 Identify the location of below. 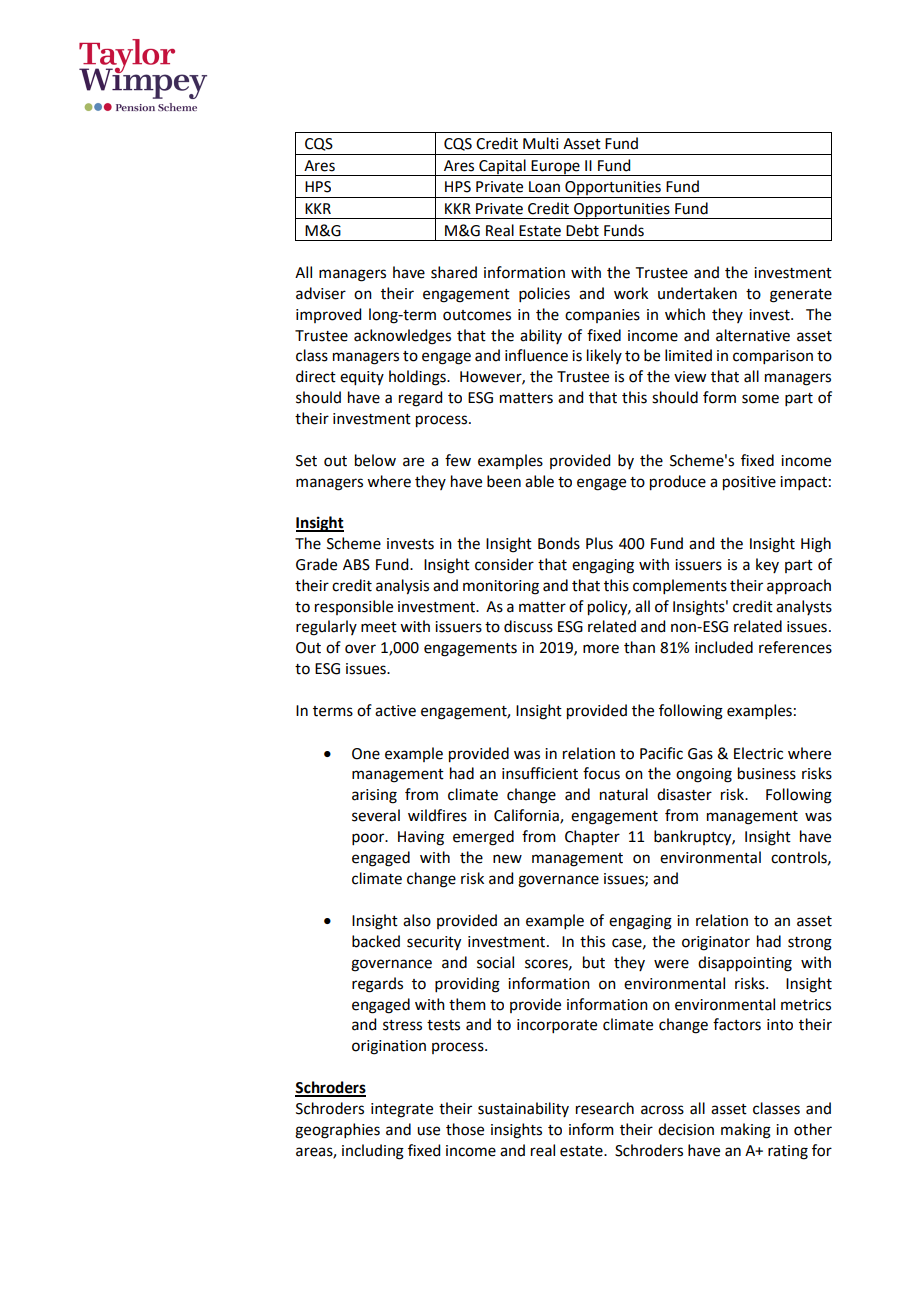
(375, 460).
